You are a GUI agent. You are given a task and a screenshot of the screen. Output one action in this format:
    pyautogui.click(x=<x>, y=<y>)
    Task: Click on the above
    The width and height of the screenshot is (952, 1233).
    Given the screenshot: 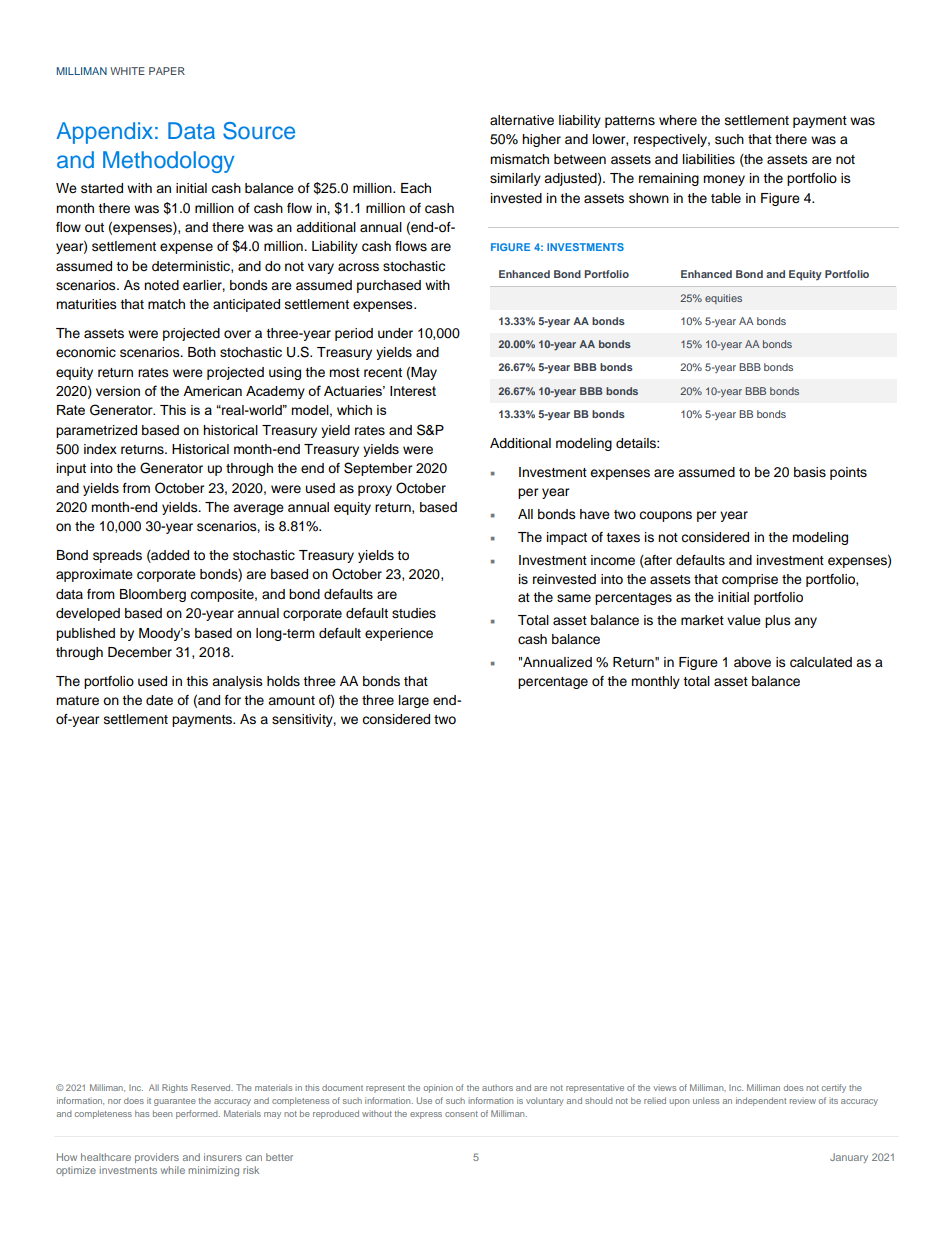 What is the action you would take?
    pyautogui.click(x=752, y=662)
